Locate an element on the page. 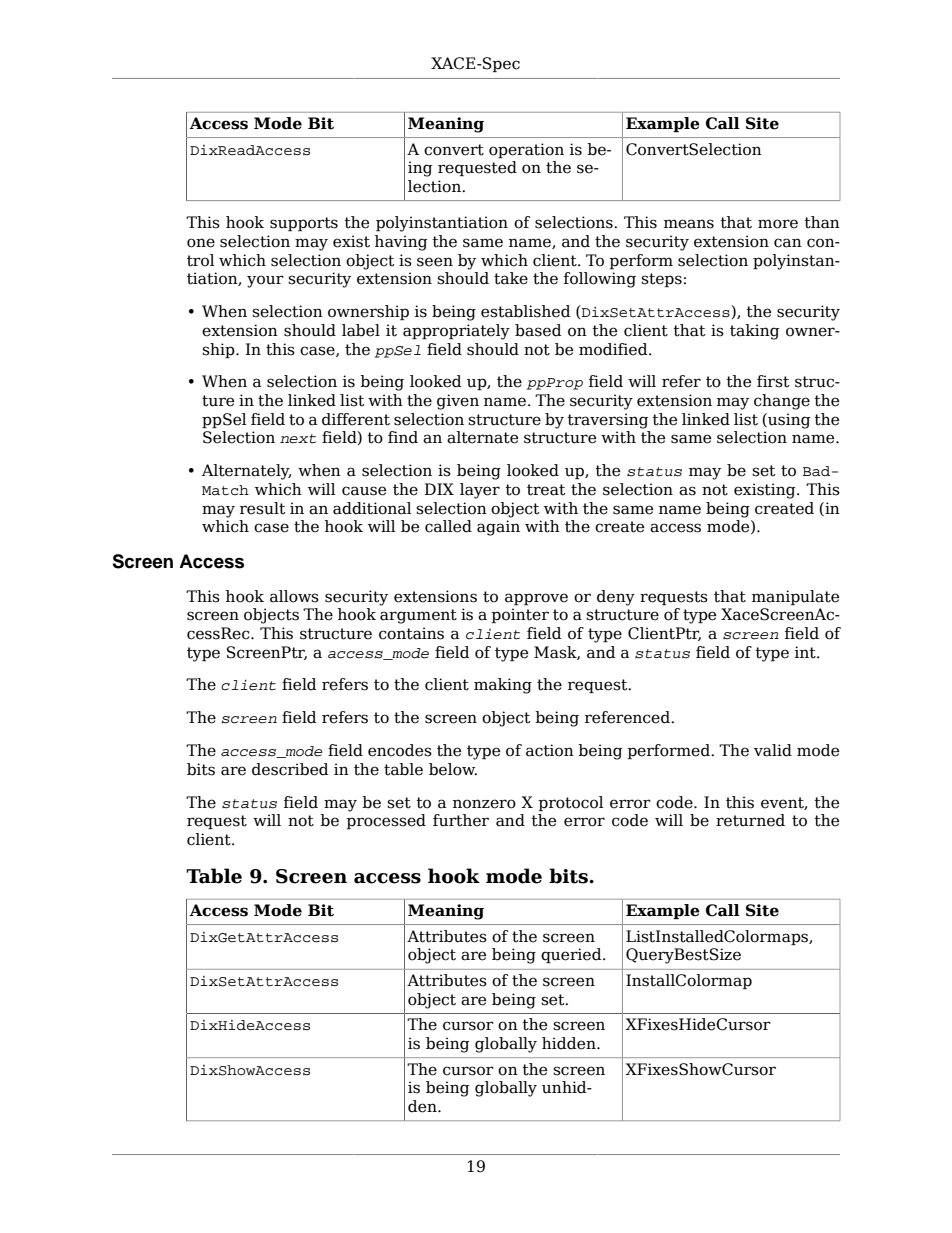 The image size is (952, 1233). manipulate is located at coordinates (795, 597).
